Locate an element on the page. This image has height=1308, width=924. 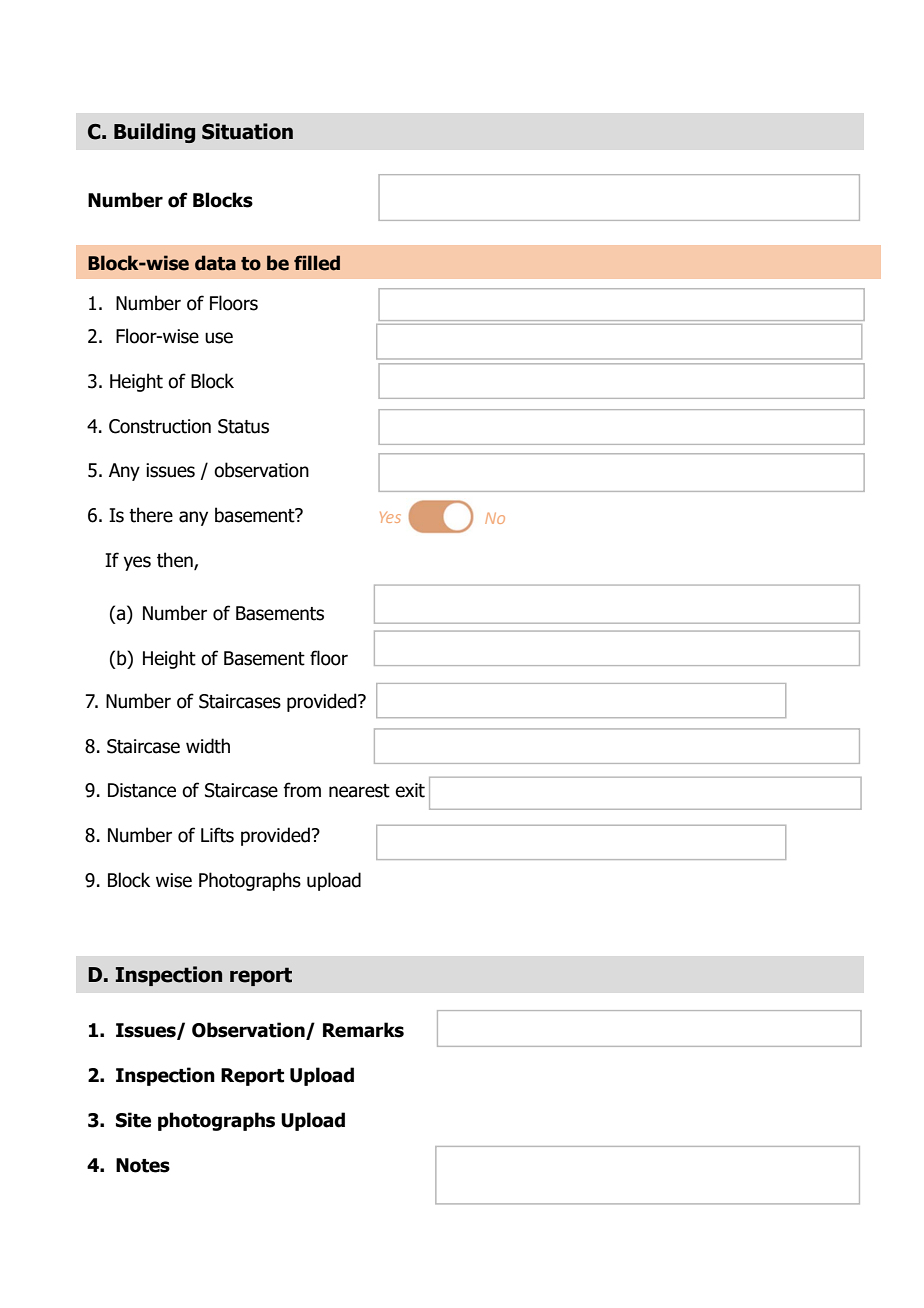
filled is located at coordinates (317, 263).
